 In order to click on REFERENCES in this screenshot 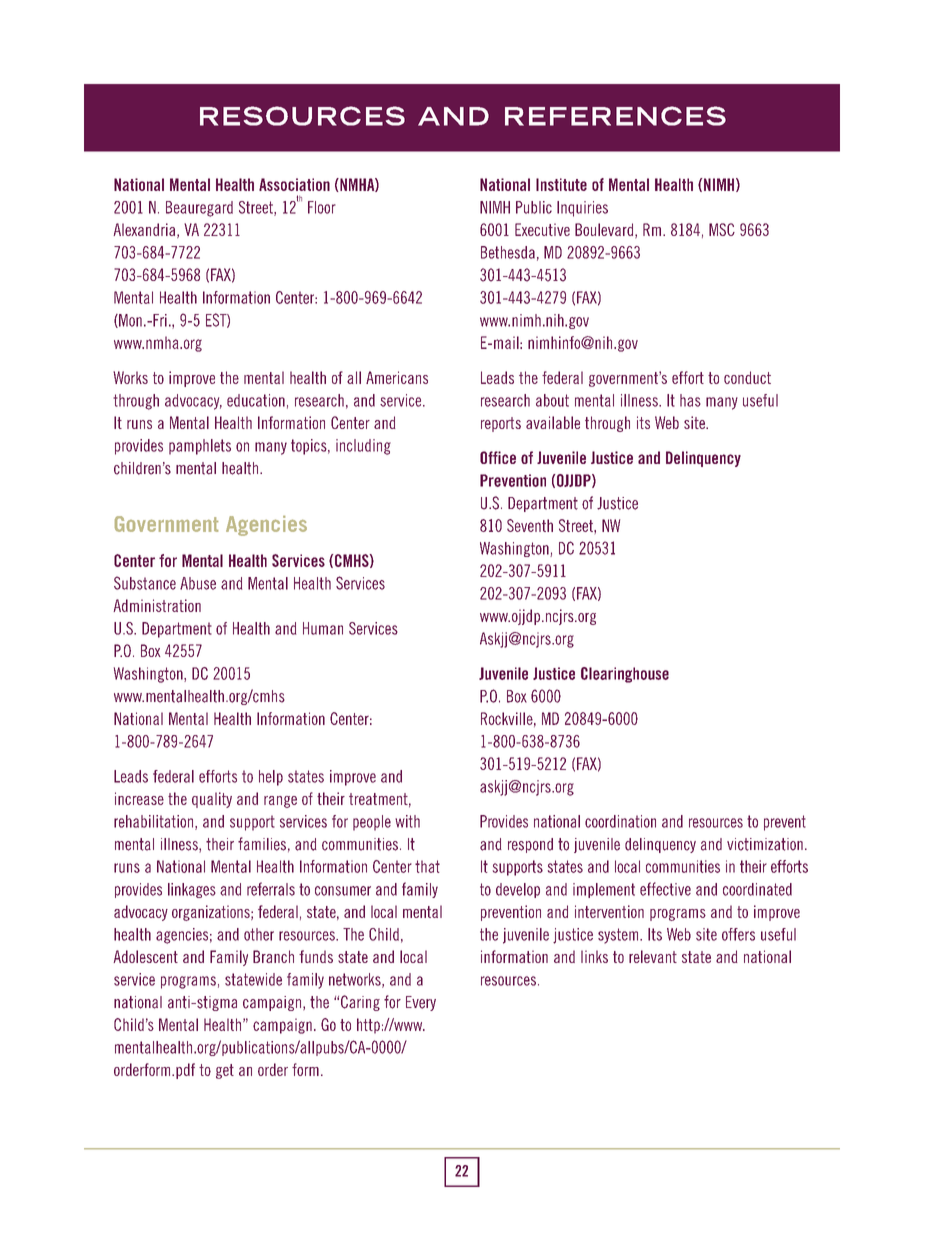, I will do `click(615, 116)`.
